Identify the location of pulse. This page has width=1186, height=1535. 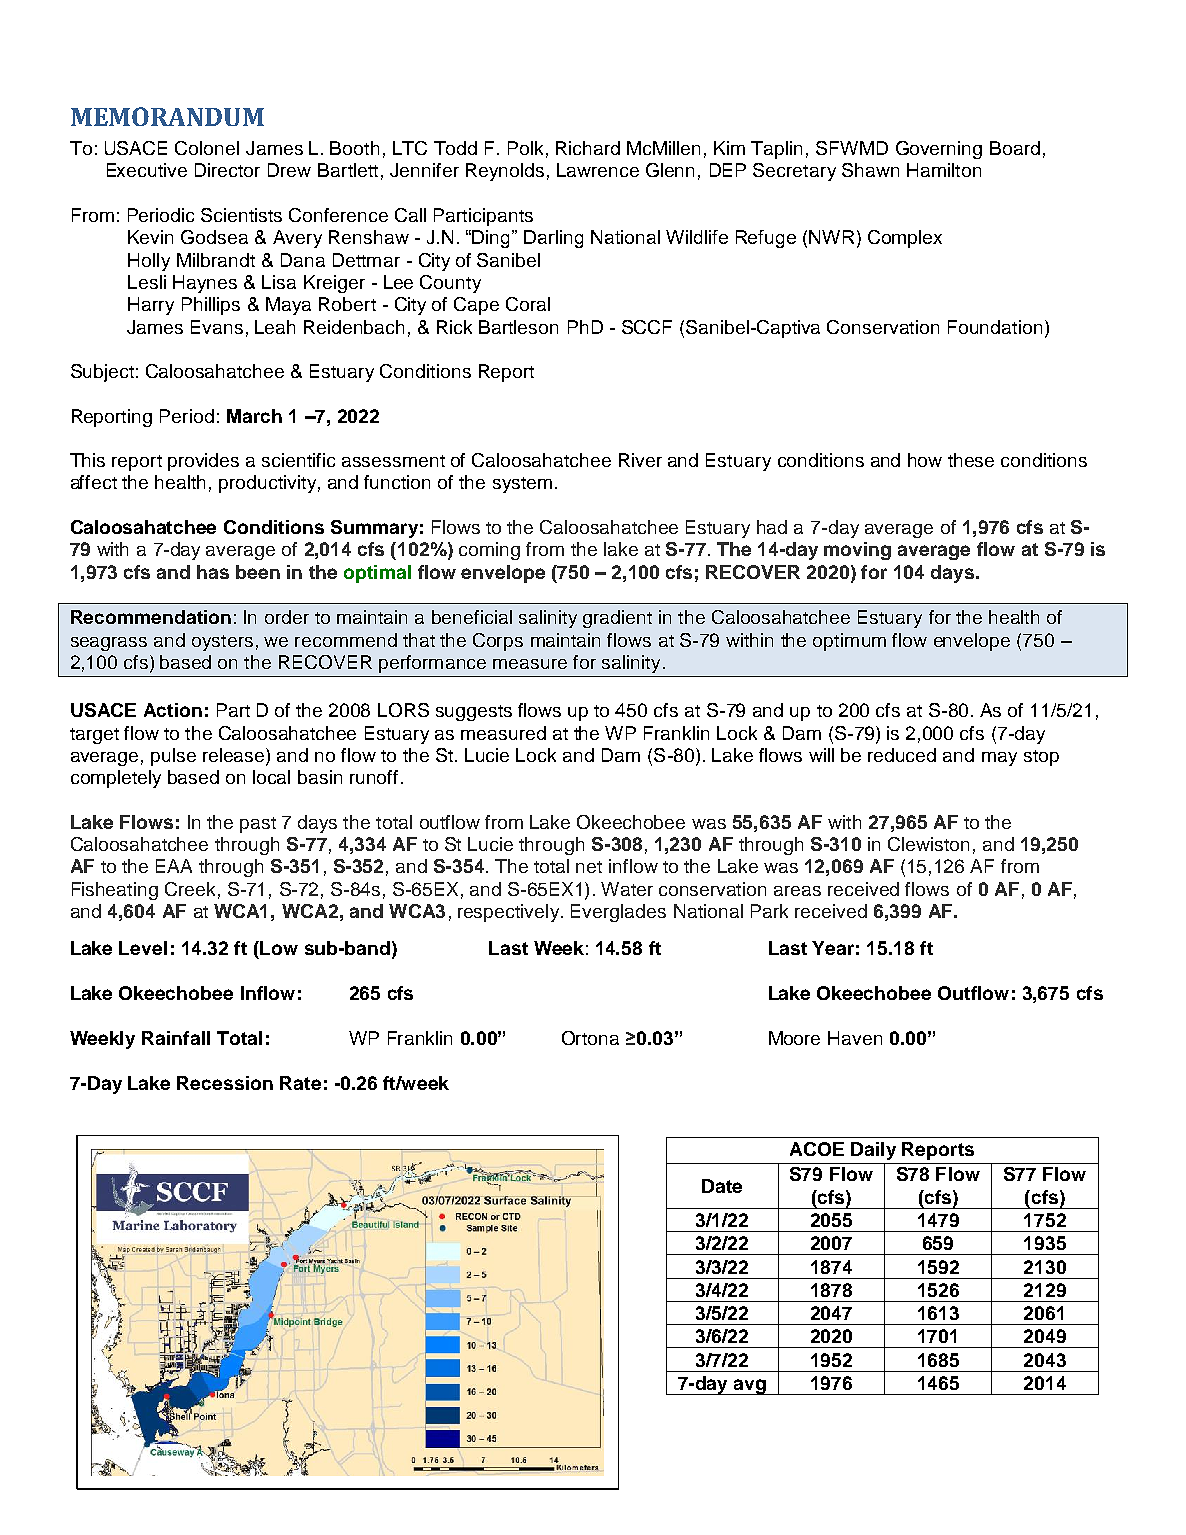
(173, 757).
